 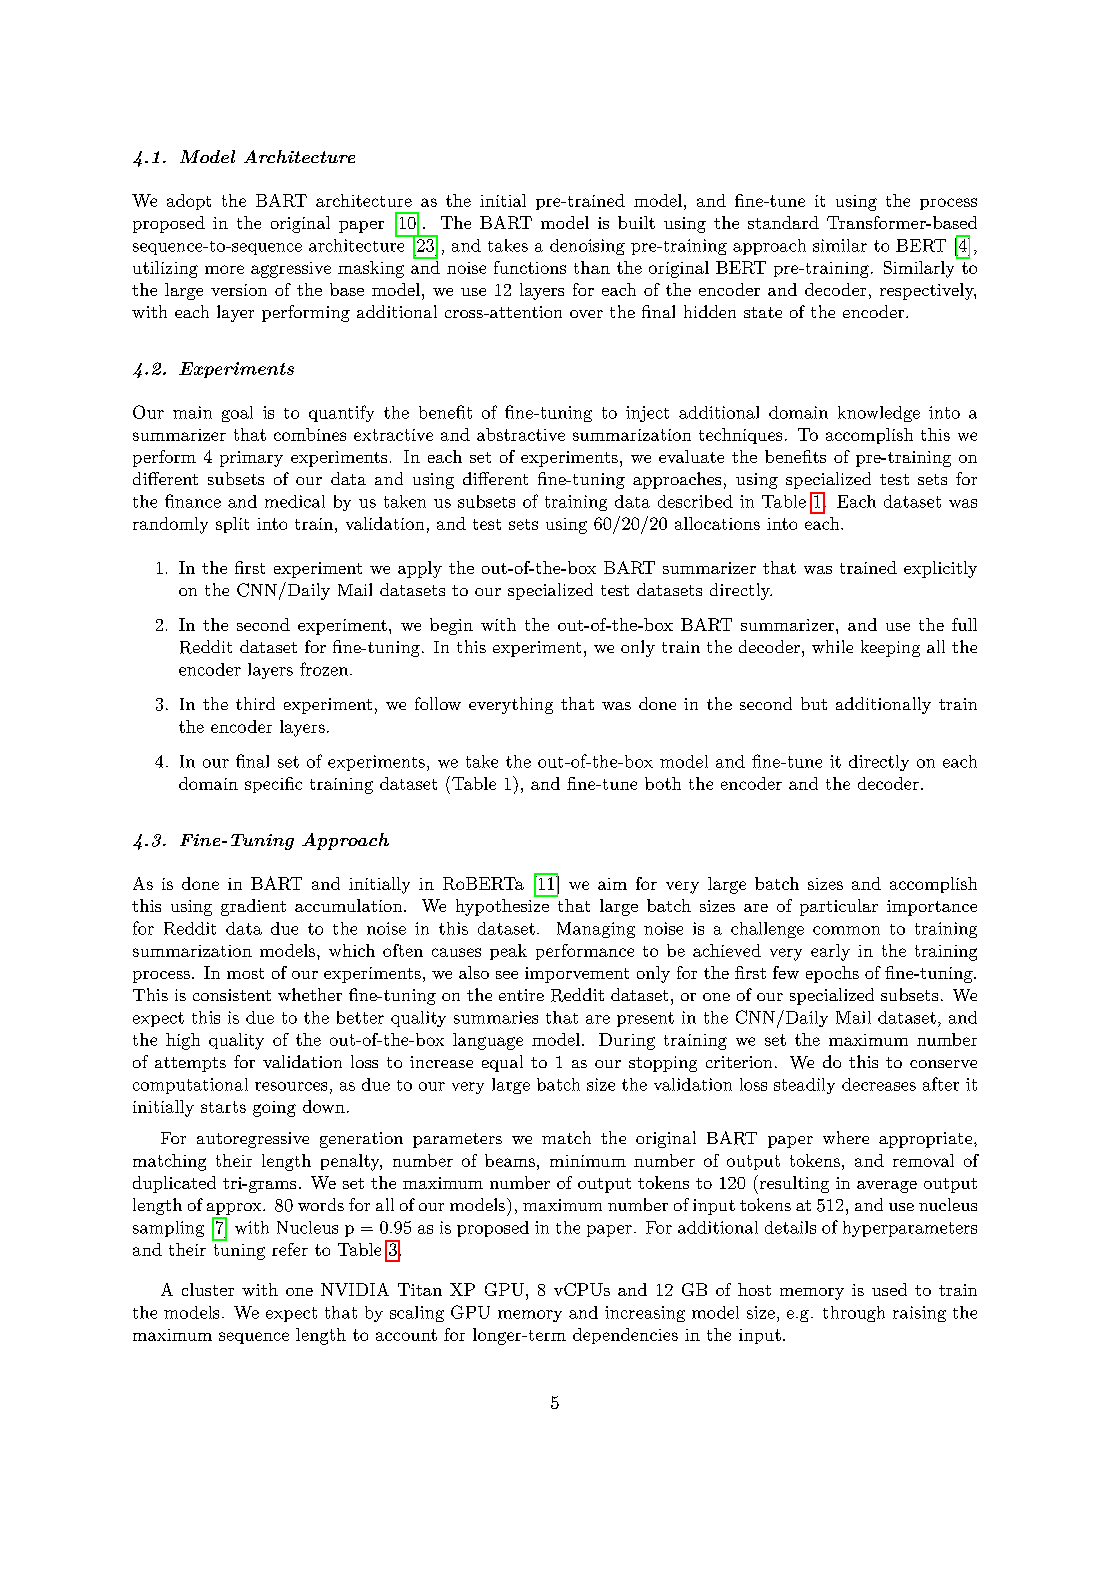 What do you see at coordinates (291, 270) in the image?
I see `aggressive` at bounding box center [291, 270].
